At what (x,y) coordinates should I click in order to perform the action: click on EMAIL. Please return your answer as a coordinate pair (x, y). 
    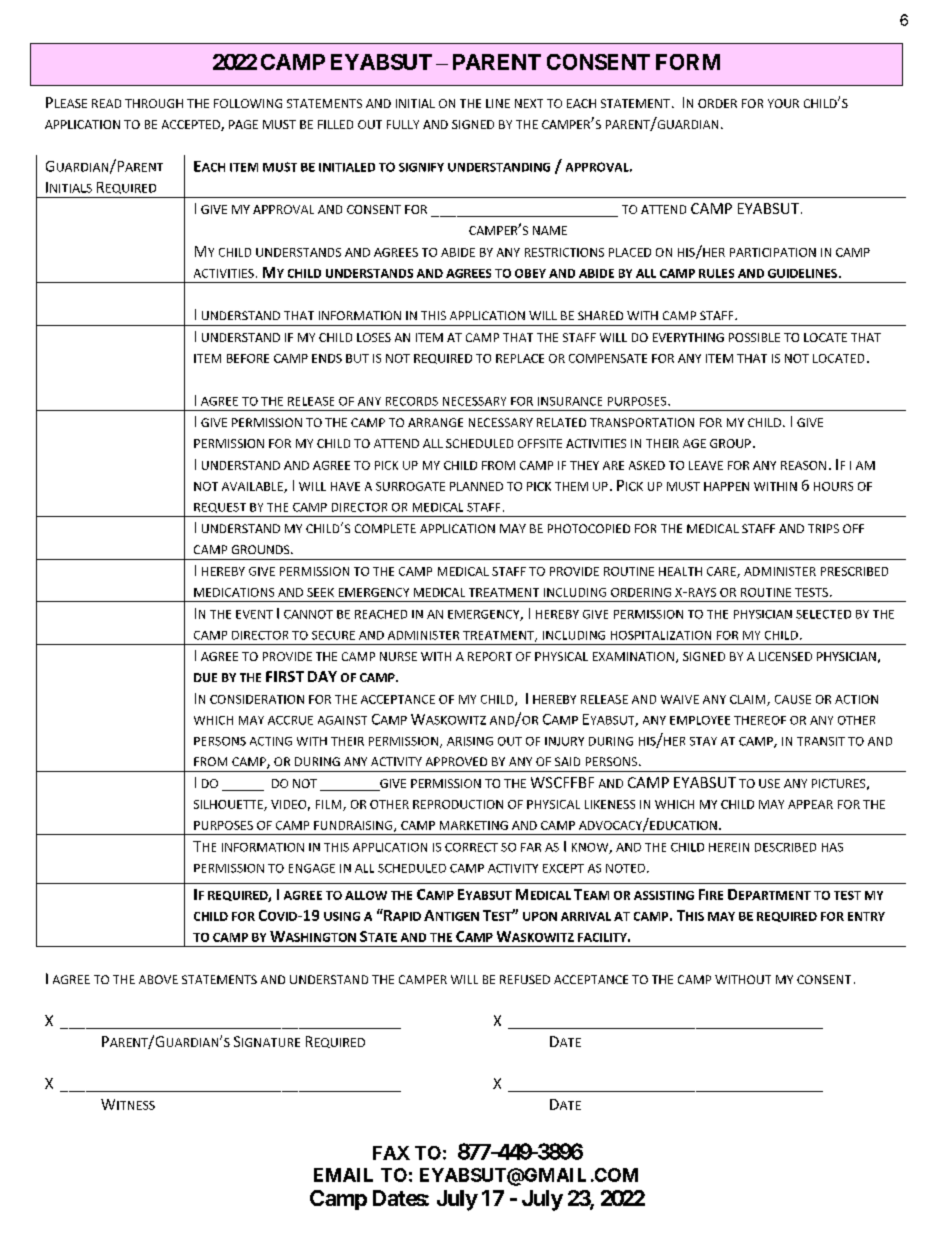
    Looking at the image, I should click on (343, 1175).
